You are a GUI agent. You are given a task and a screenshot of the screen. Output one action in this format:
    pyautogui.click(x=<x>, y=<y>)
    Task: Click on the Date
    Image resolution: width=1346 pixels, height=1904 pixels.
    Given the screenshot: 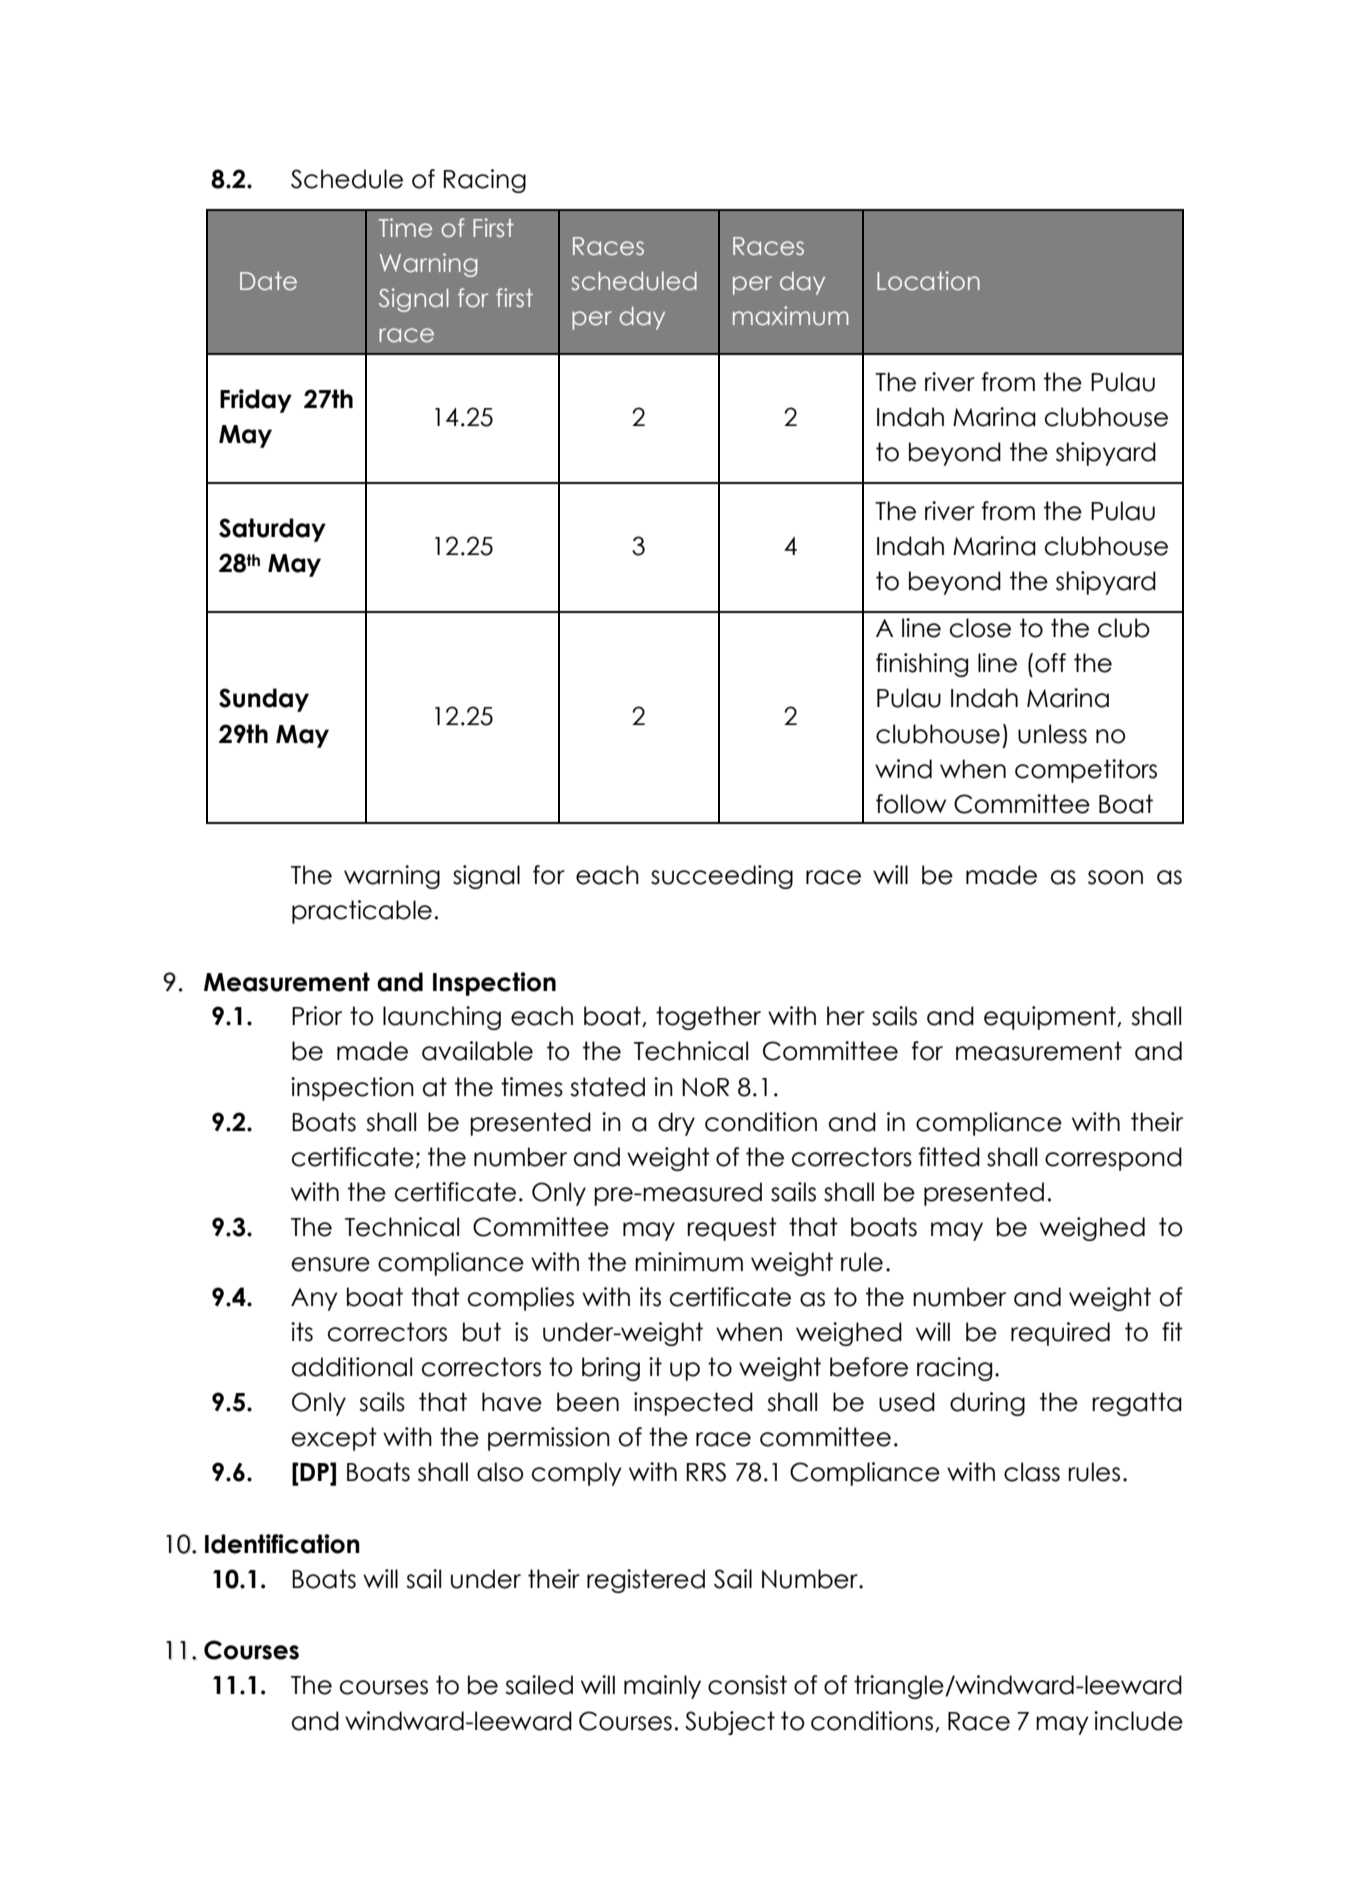 What is the action you would take?
    pyautogui.click(x=268, y=281)
